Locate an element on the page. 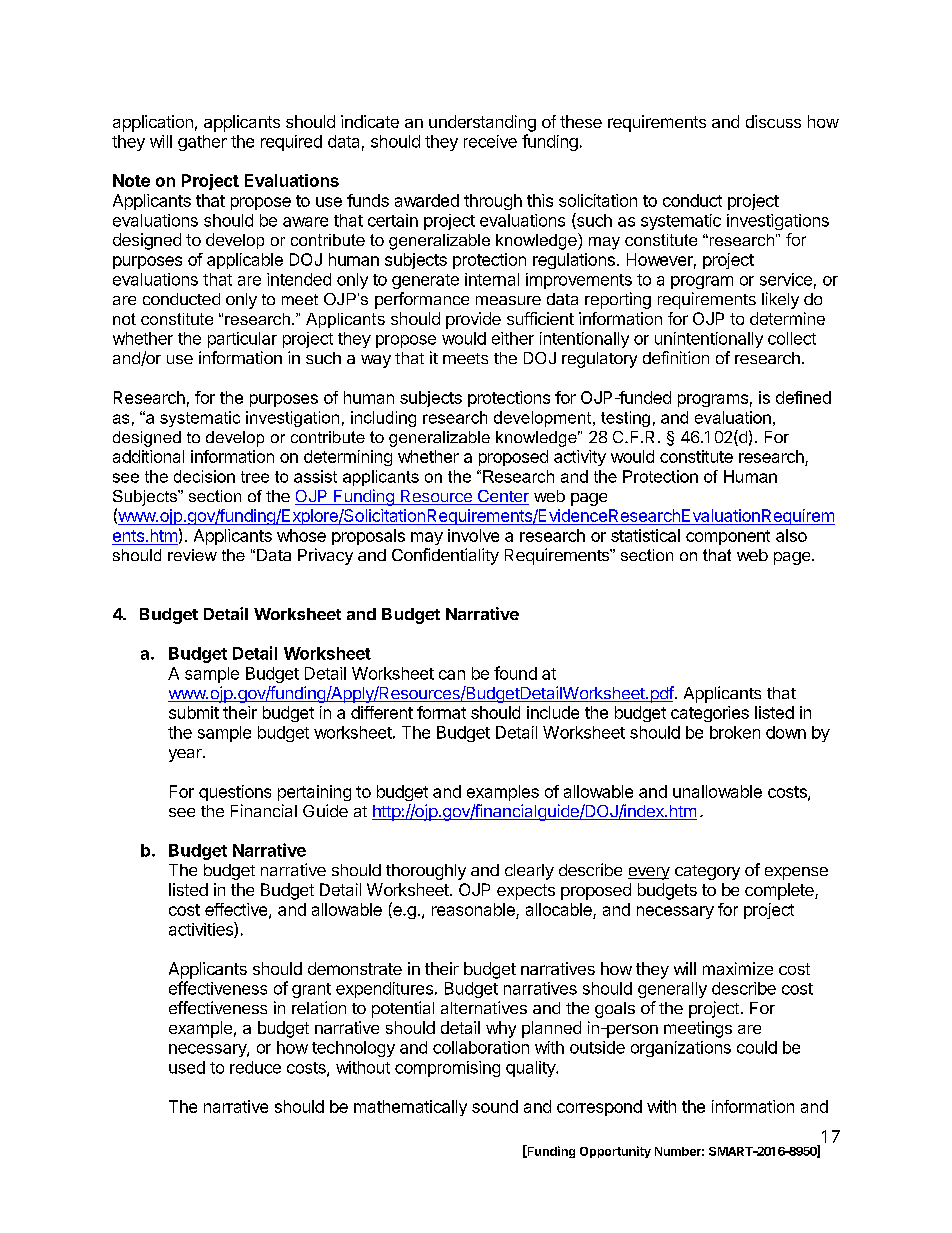 The image size is (952, 1233). used is located at coordinates (187, 1067).
